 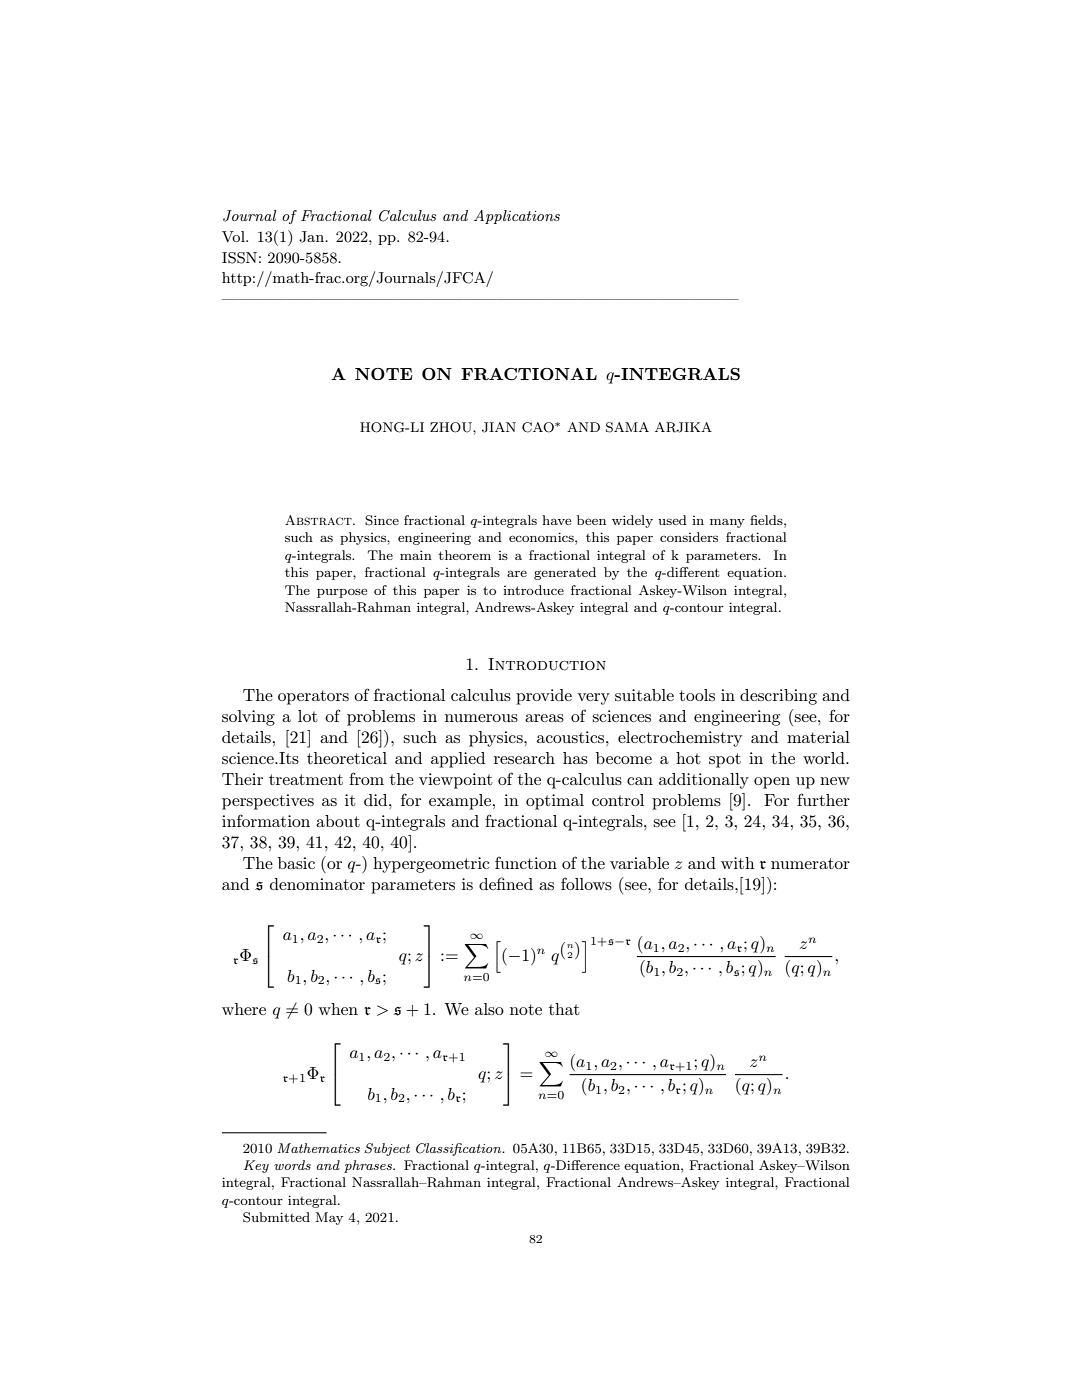 What do you see at coordinates (387, 1149) in the image?
I see `Subject` at bounding box center [387, 1149].
